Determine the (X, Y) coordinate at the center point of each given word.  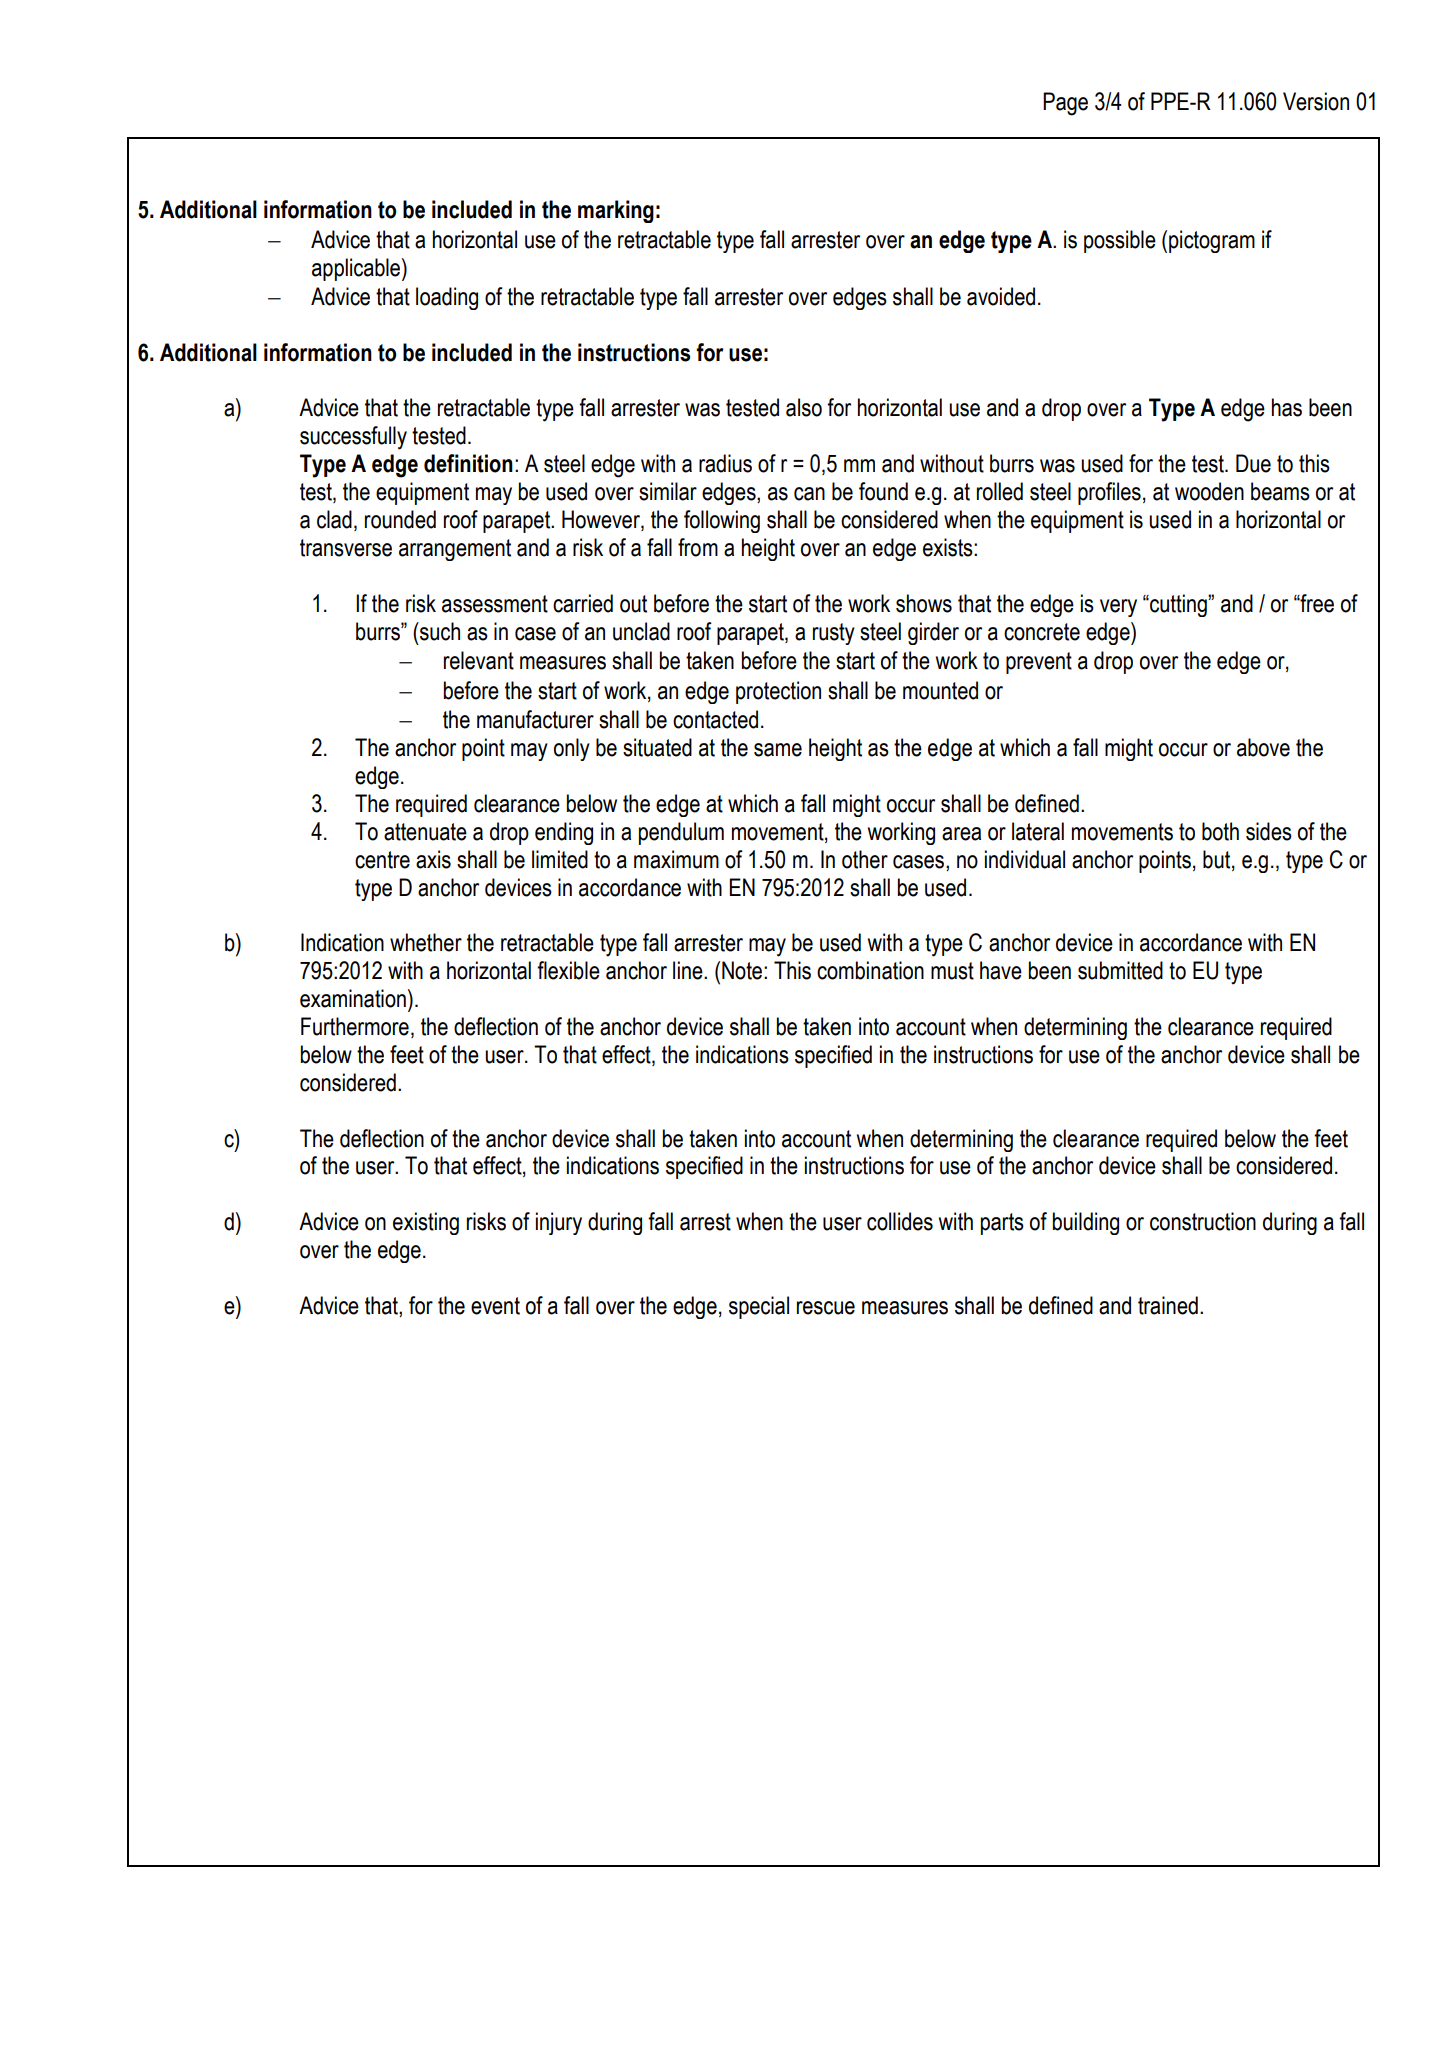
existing (426, 1223)
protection (778, 692)
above (1263, 747)
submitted (1120, 970)
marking (616, 211)
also (804, 407)
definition (468, 463)
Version (1316, 101)
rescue (826, 1308)
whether (426, 942)
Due (1253, 463)
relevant (479, 660)
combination (870, 970)
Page (1065, 104)
